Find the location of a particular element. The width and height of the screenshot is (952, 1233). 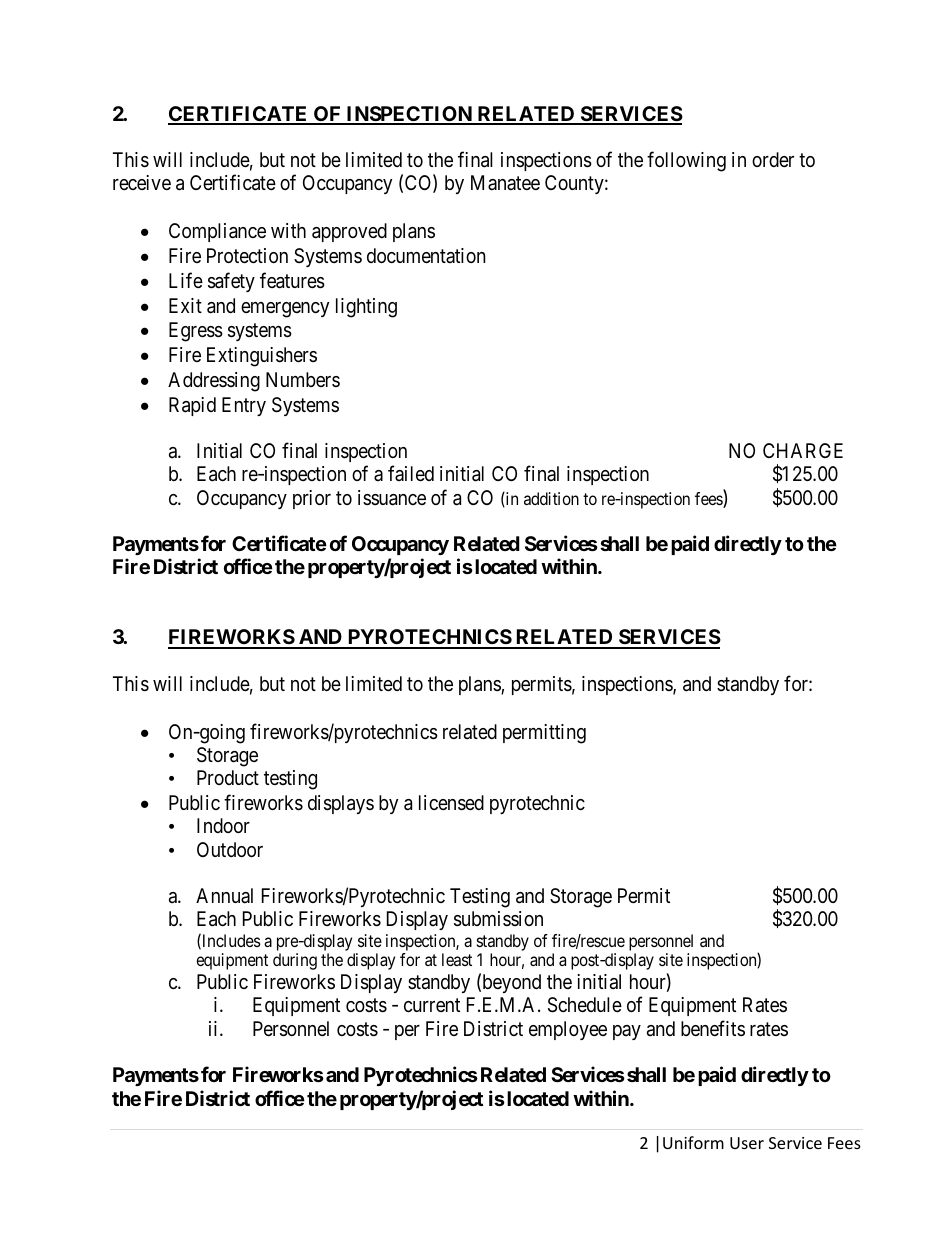

Product is located at coordinates (228, 777).
